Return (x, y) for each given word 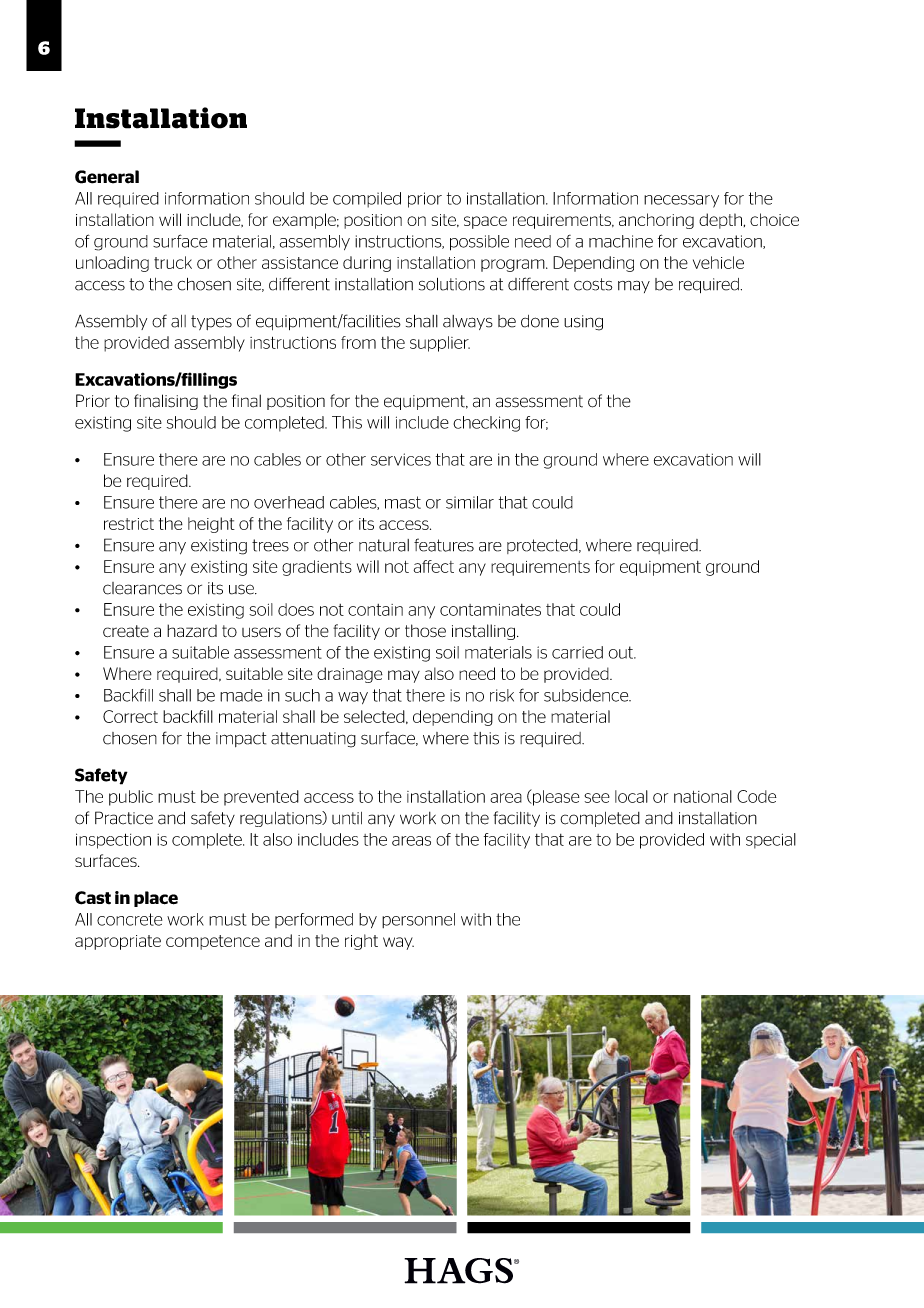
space (485, 222)
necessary (681, 201)
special (771, 841)
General (107, 177)
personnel (418, 920)
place (156, 899)
